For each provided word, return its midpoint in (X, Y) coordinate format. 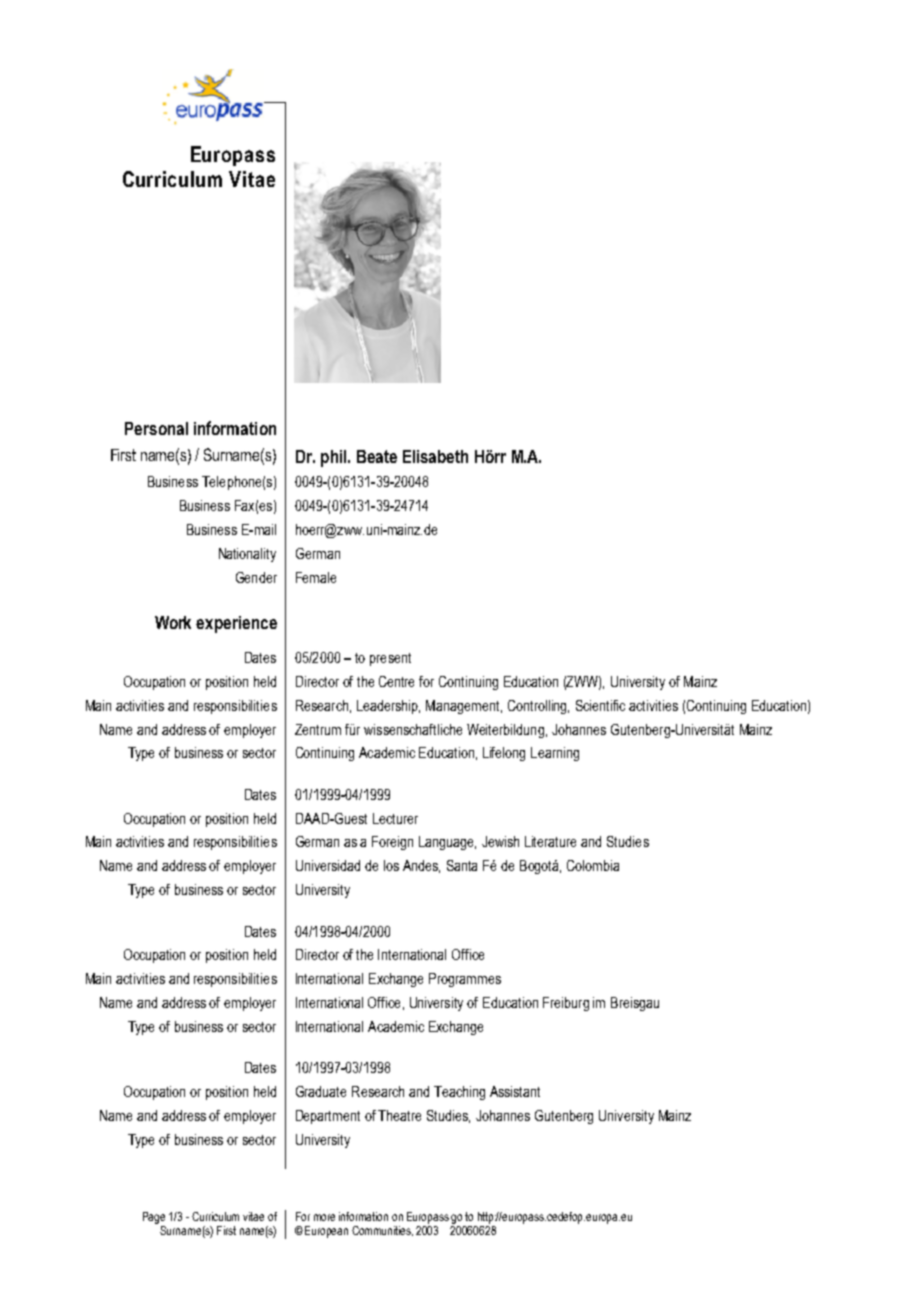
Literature (550, 841)
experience (236, 624)
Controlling (538, 707)
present (390, 659)
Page (154, 1219)
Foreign (392, 843)
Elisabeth (435, 456)
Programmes (465, 980)
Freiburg (566, 1004)
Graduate (321, 1091)
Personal (156, 428)
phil (335, 458)
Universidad (328, 865)
